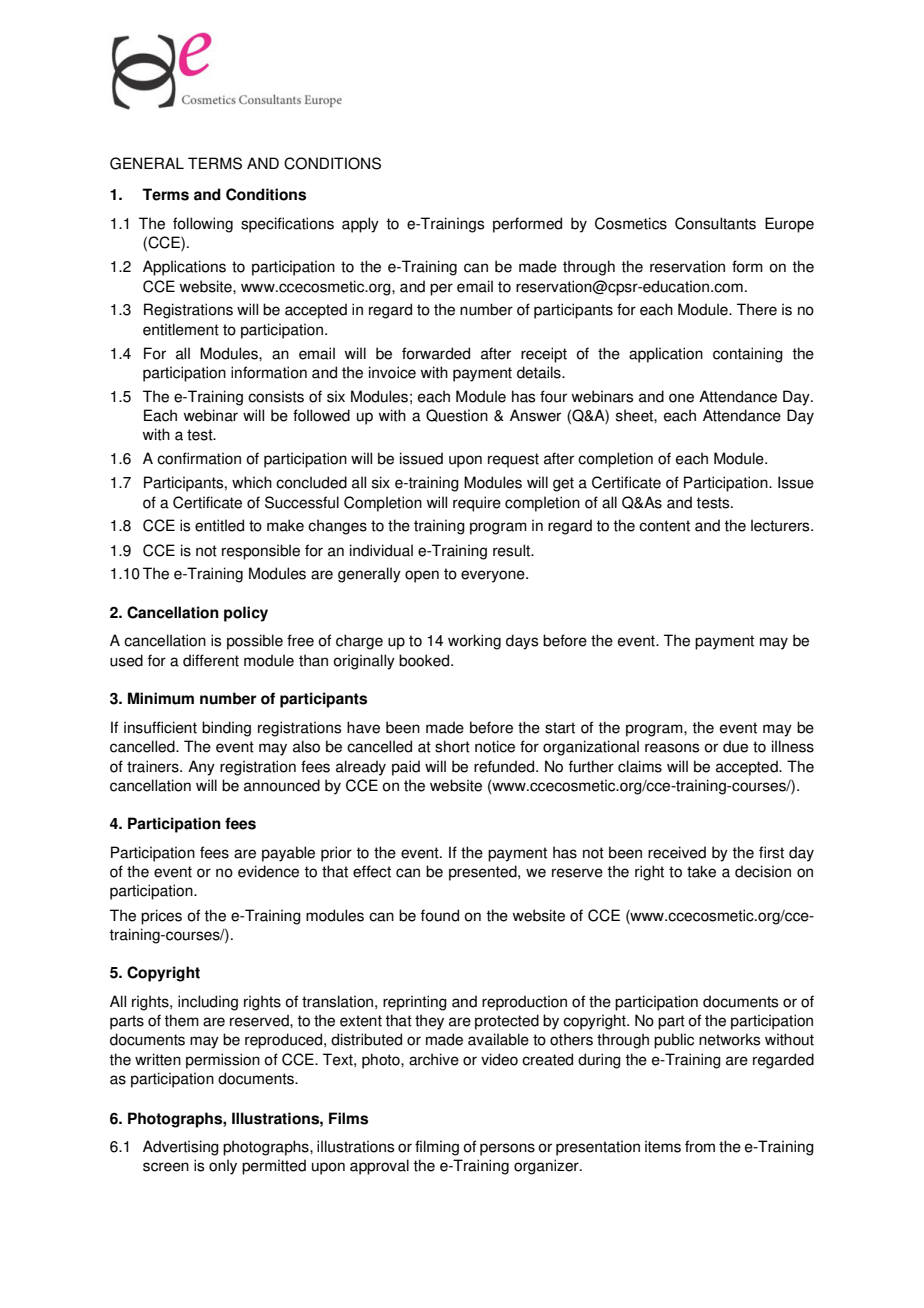 Image resolution: width=924 pixels, height=1308 pixels. Describe the element at coordinates (360, 225) in the document. I see `apply` at that location.
